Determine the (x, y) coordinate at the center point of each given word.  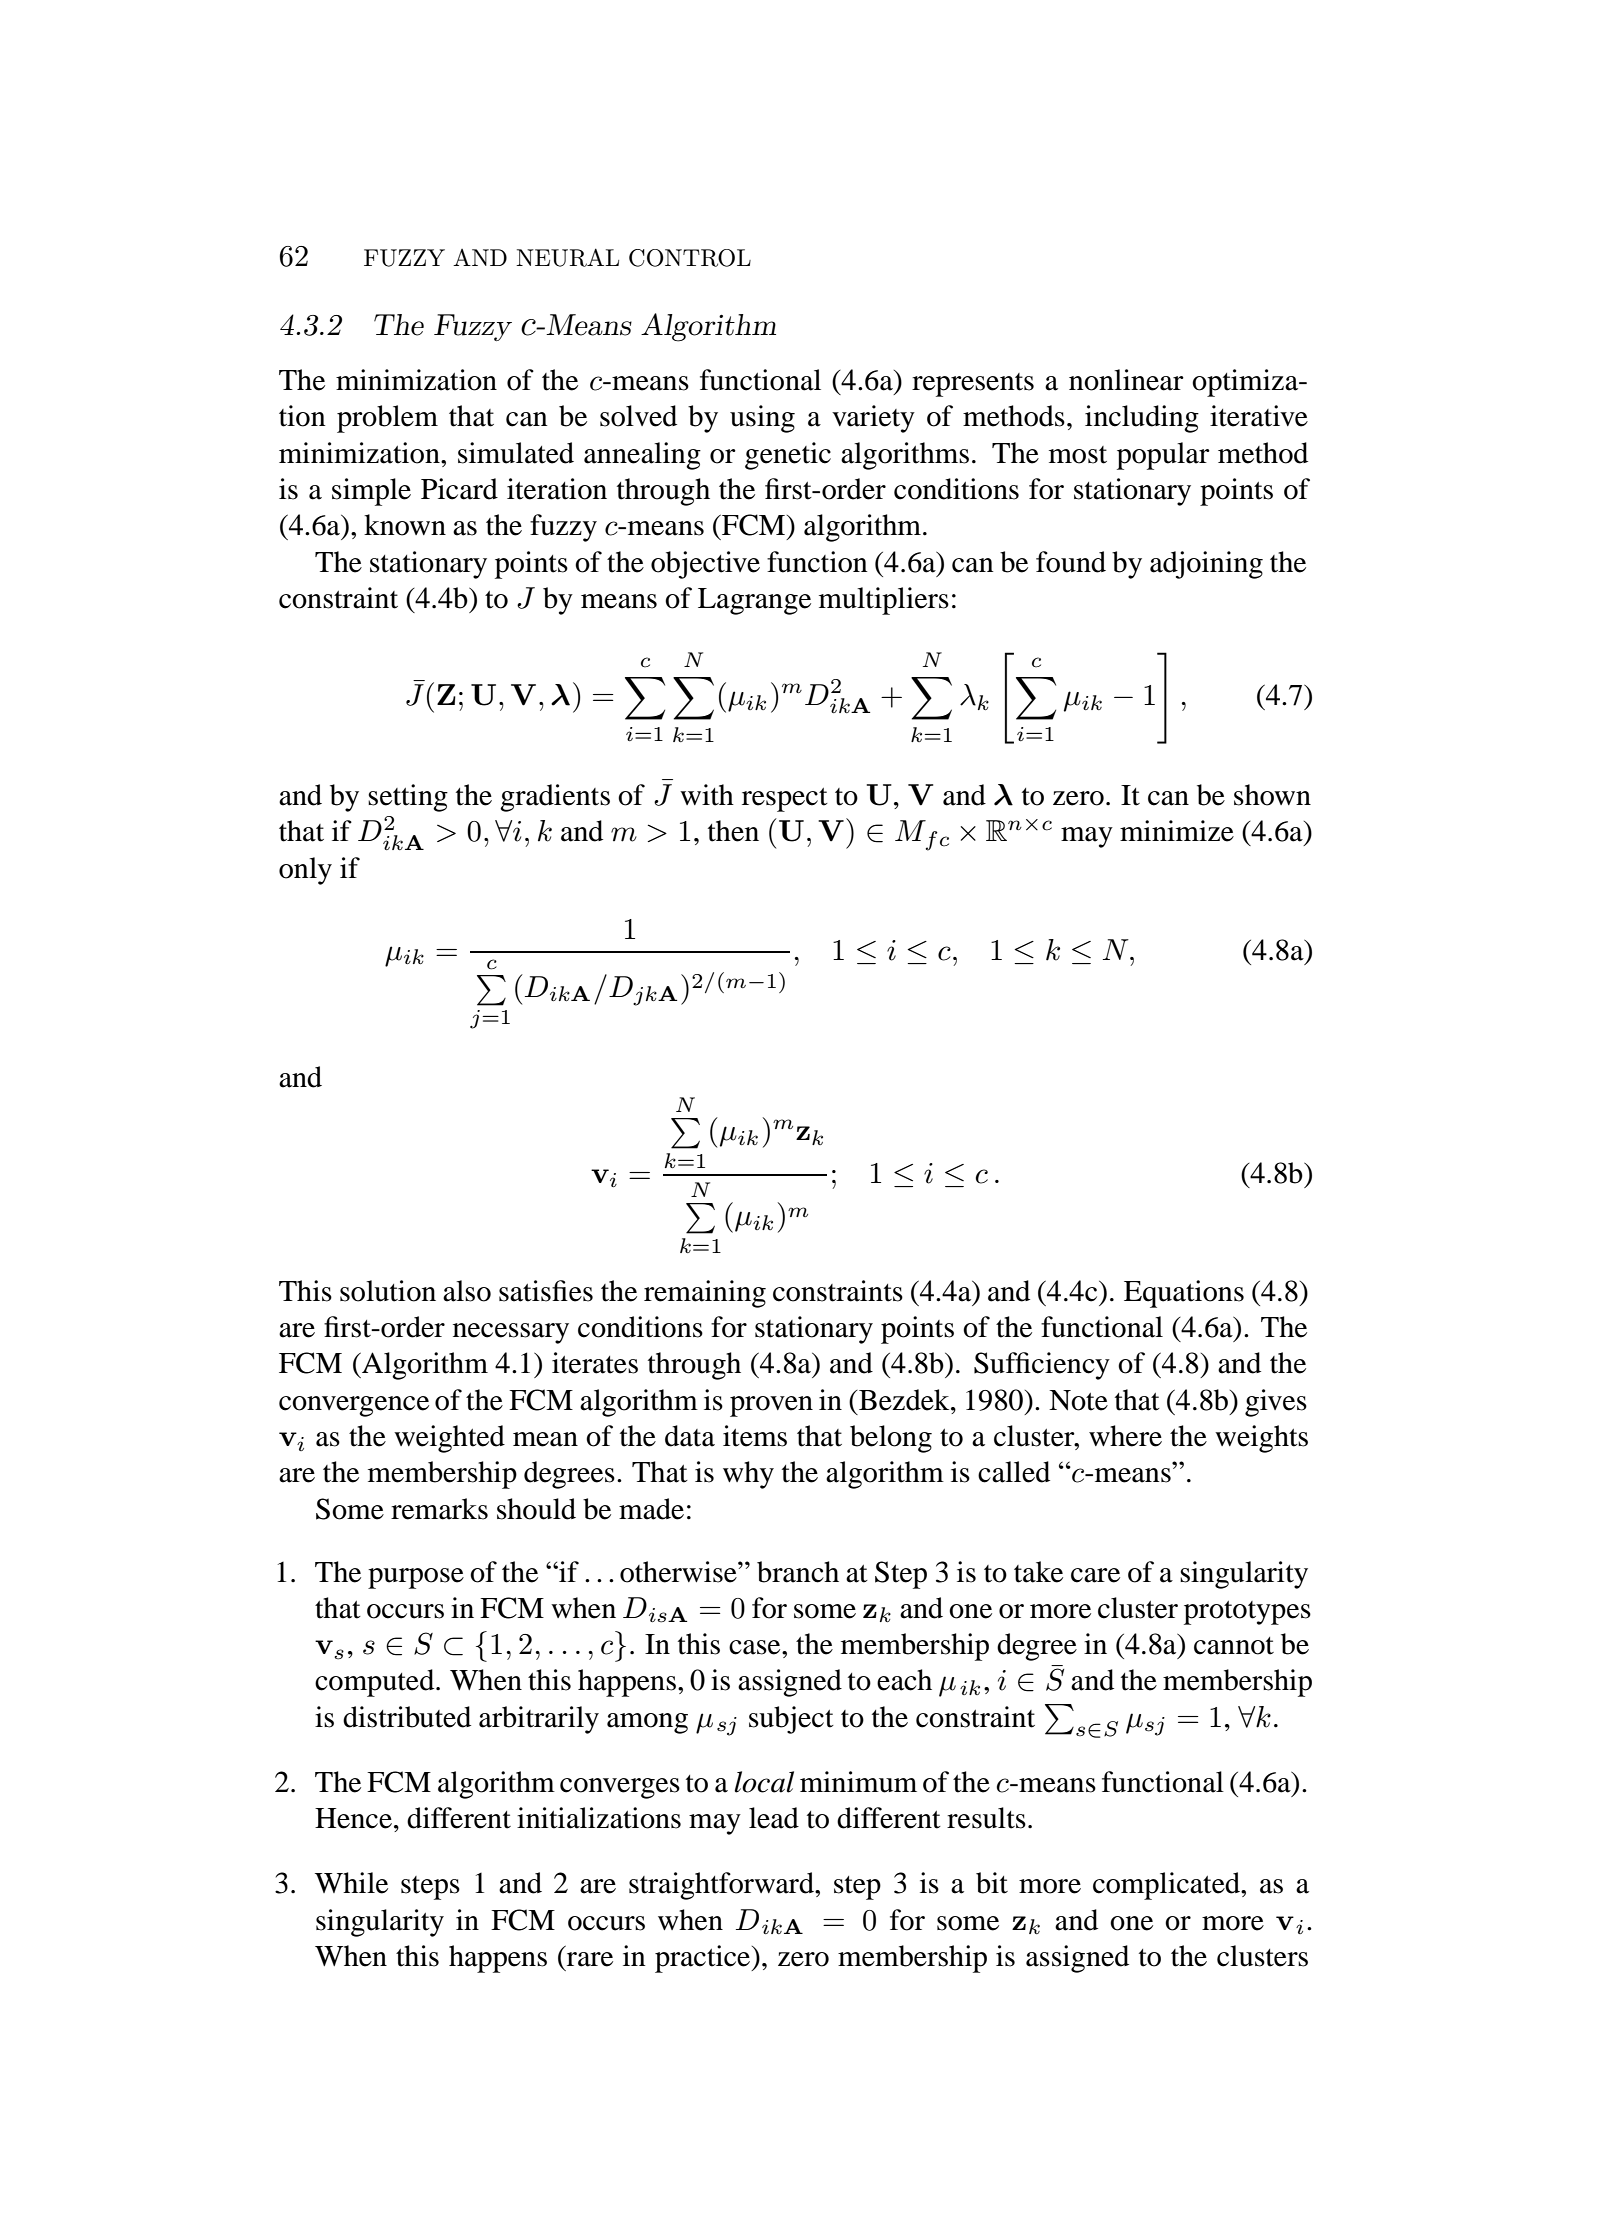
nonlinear (1126, 380)
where (1125, 1436)
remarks (439, 1509)
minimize (1177, 831)
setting (408, 798)
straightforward (722, 1886)
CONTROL (690, 258)
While (351, 1883)
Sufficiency (1042, 1366)
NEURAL (567, 257)
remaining (705, 1294)
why (748, 1475)
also (467, 1291)
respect (785, 800)
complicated (1167, 1886)
